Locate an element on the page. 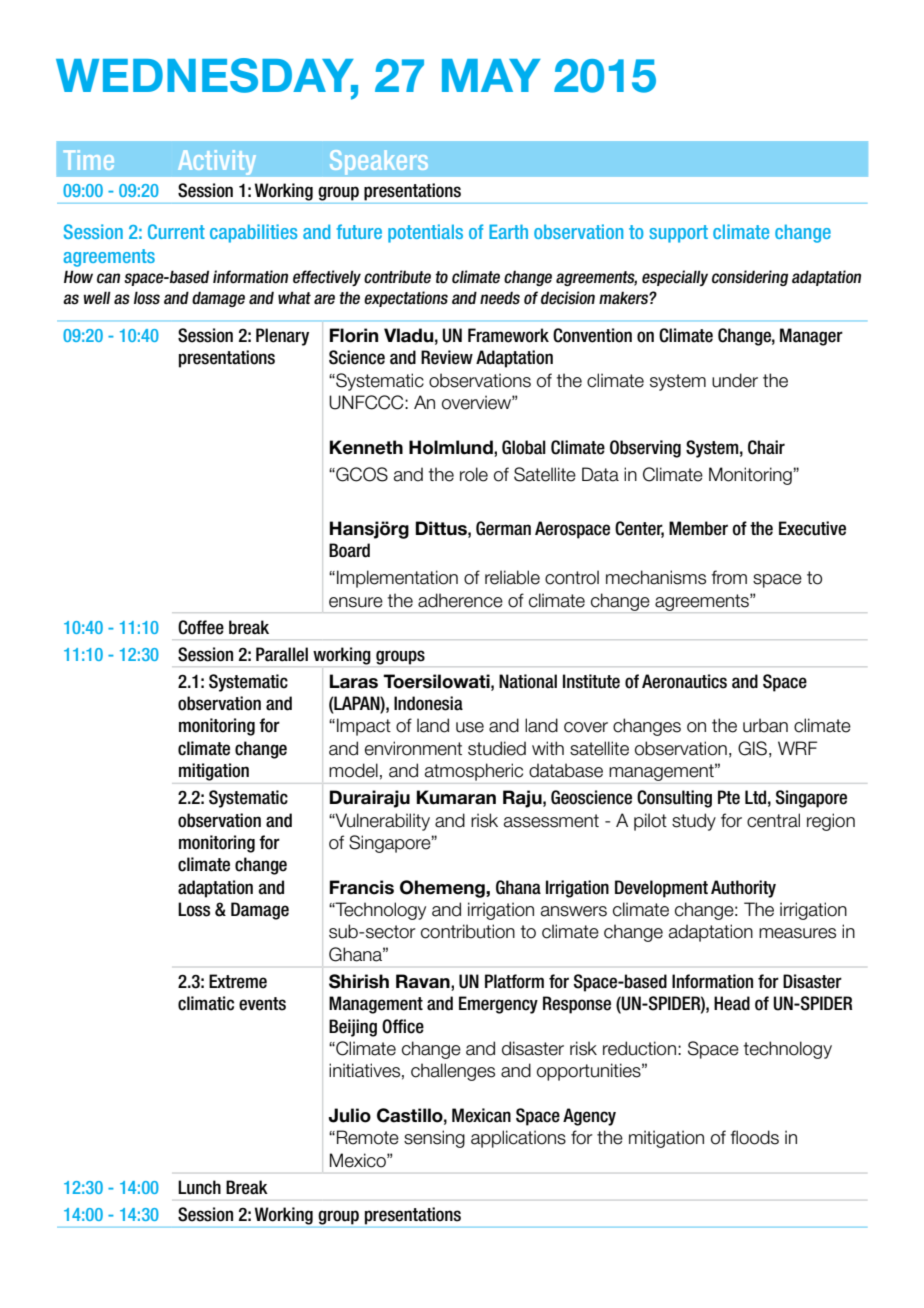 This image has height=1308, width=924. Lunch is located at coordinates (199, 1187).
